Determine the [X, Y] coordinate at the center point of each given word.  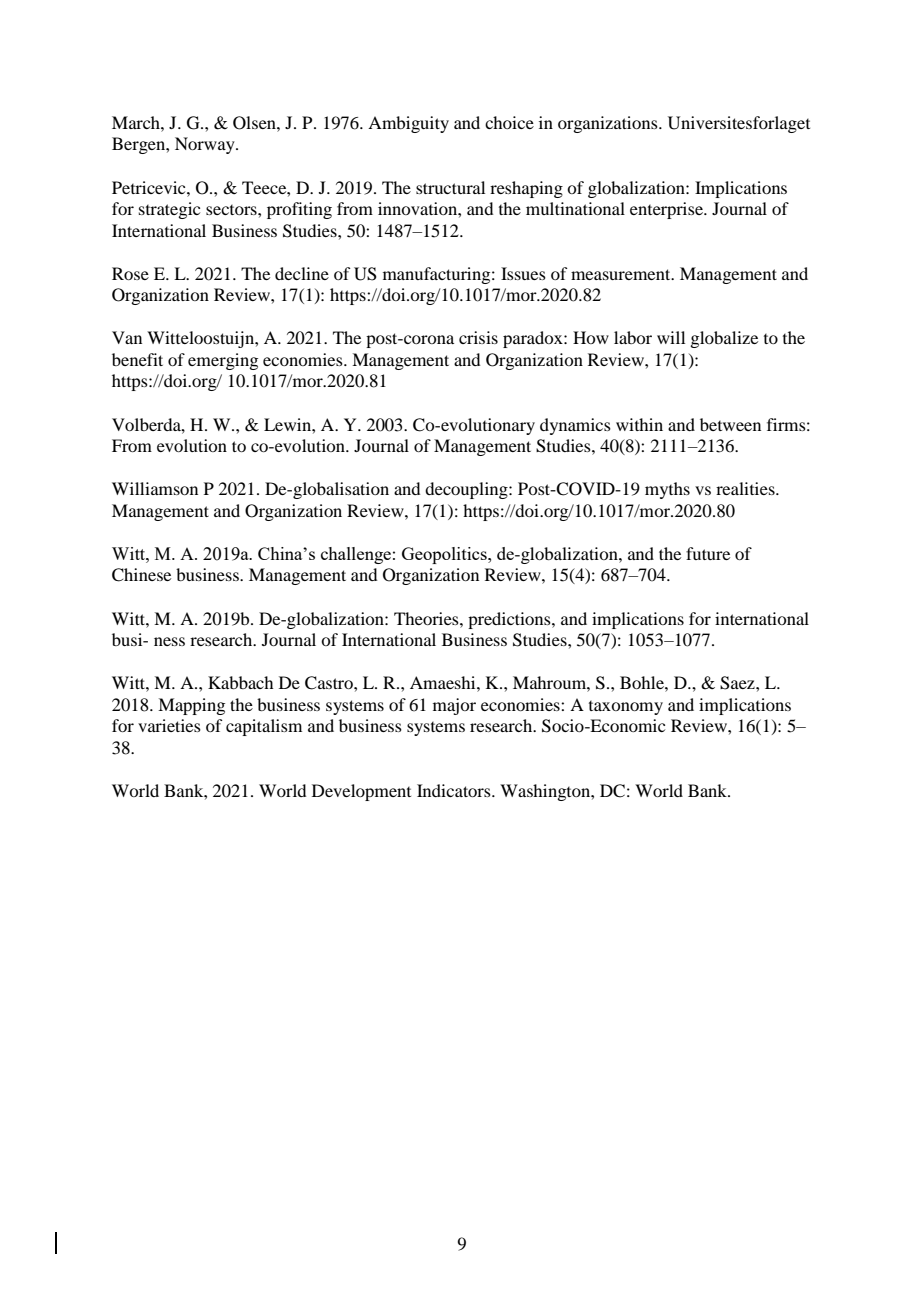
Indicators [455, 790]
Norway [206, 145]
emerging [223, 361]
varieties [169, 725]
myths [667, 490]
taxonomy [626, 708]
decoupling [467, 490]
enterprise [667, 210]
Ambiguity [408, 124]
